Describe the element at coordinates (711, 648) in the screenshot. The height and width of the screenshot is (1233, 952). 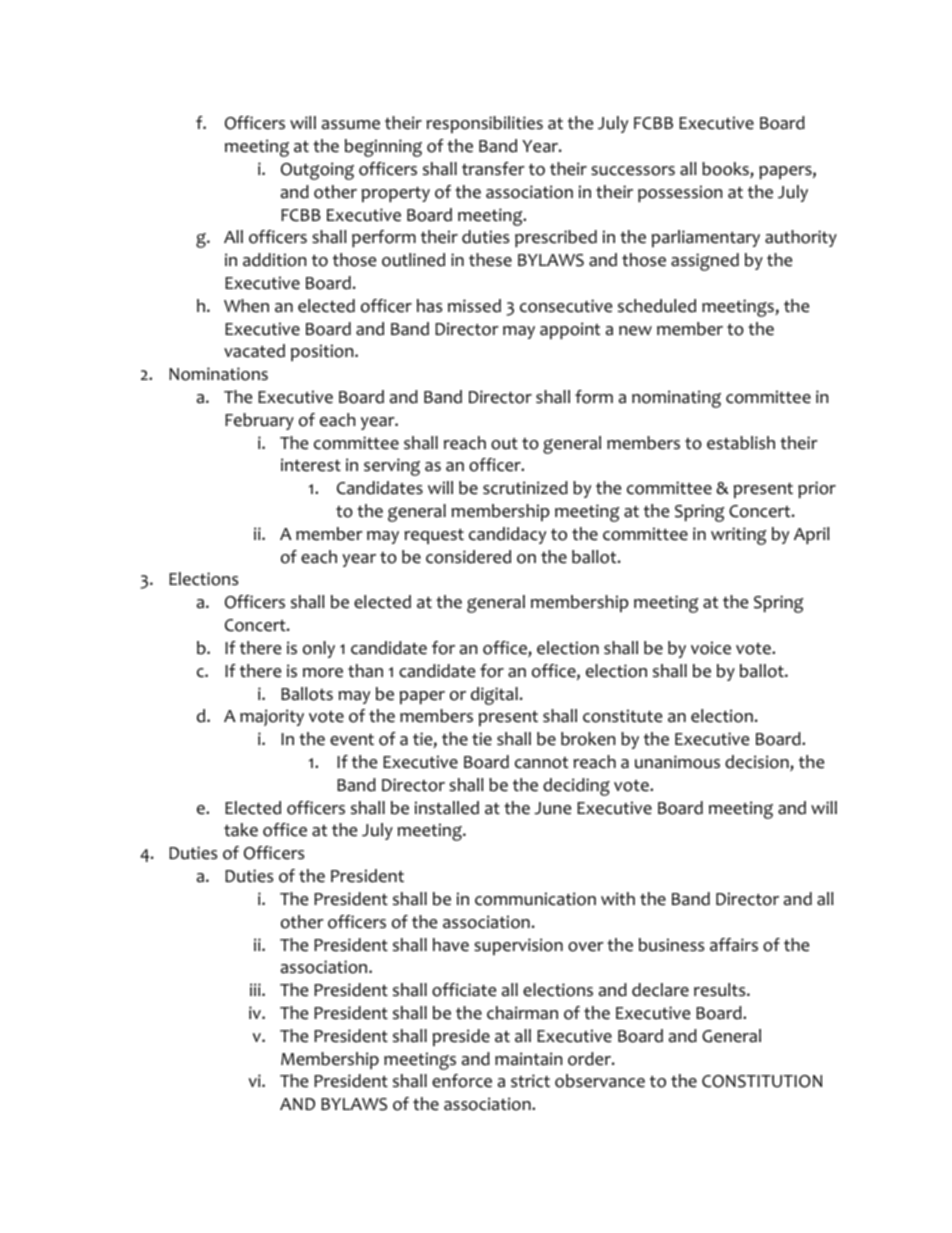
I see `voice` at that location.
